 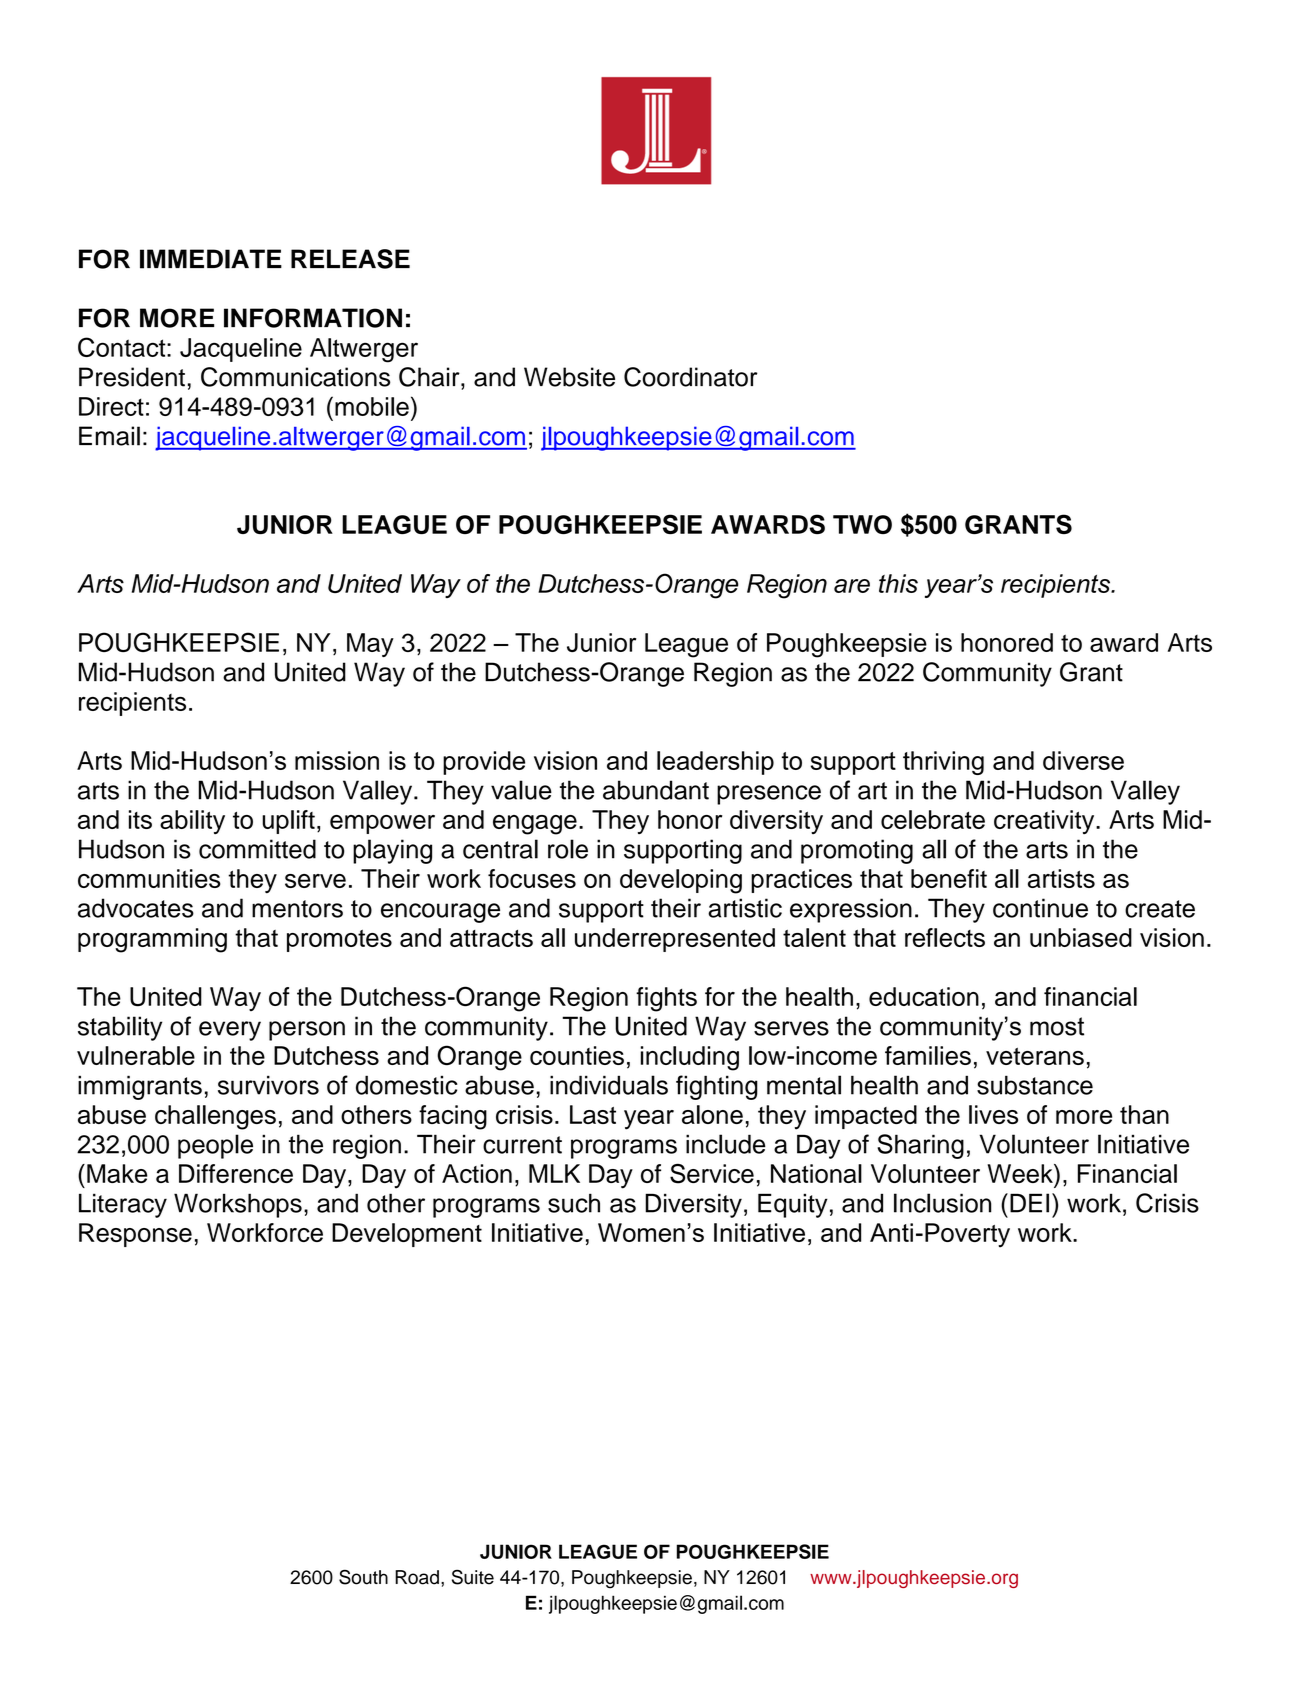 What do you see at coordinates (862, 524) in the image?
I see `TWO` at bounding box center [862, 524].
